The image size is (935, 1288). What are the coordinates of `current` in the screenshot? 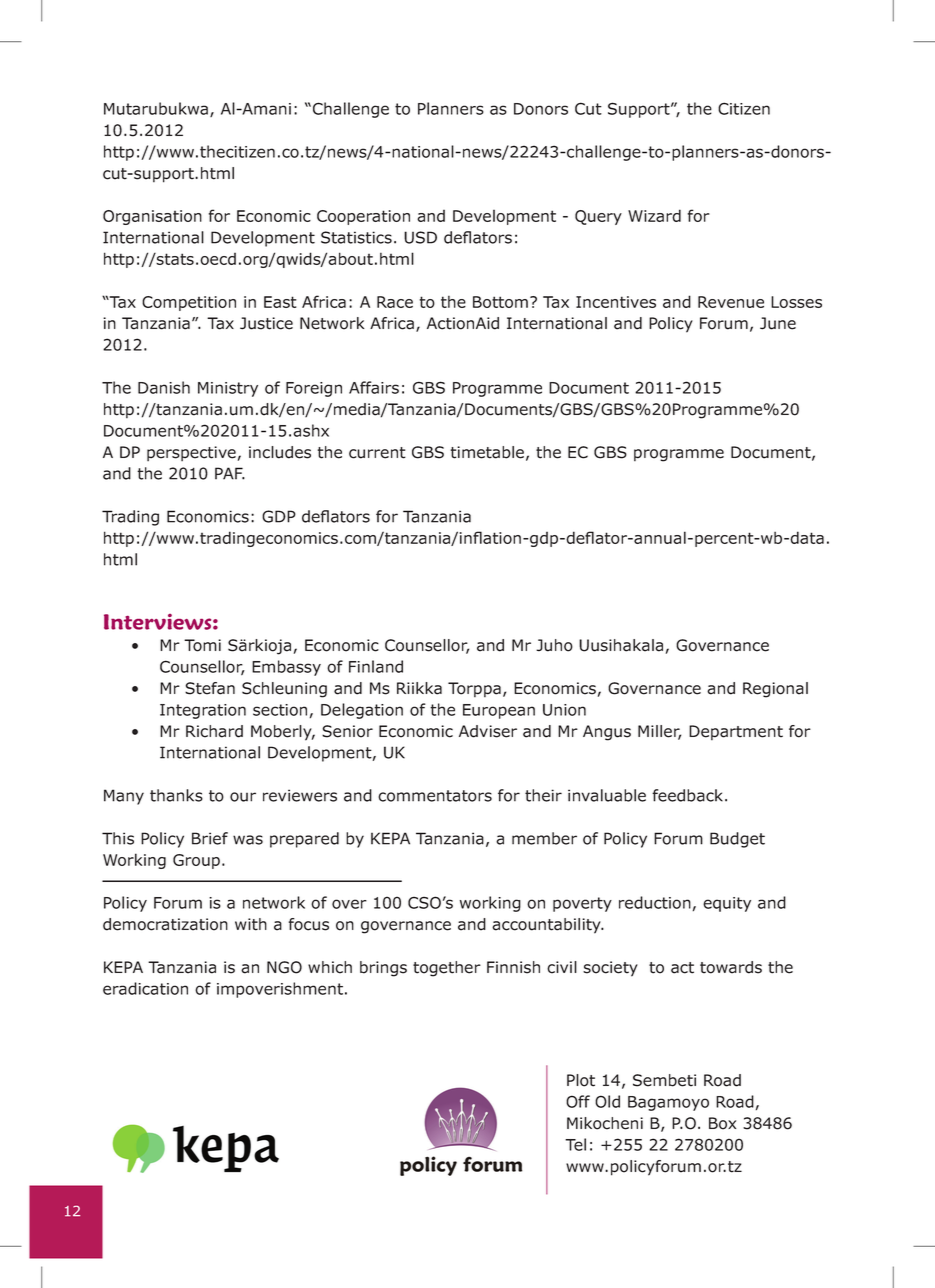 It's located at (377, 453).
